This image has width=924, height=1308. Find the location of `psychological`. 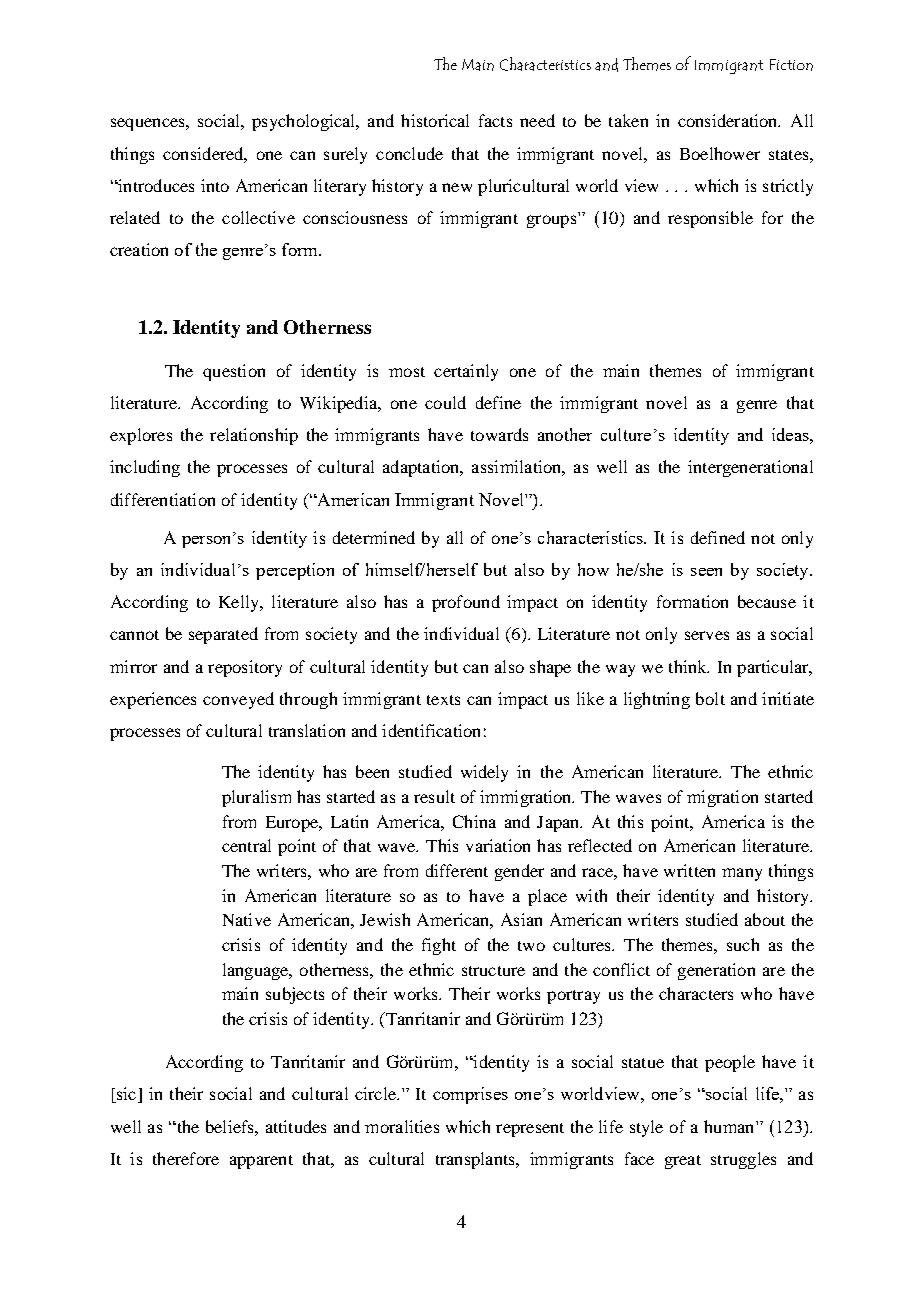

psychological is located at coordinates (305, 122).
